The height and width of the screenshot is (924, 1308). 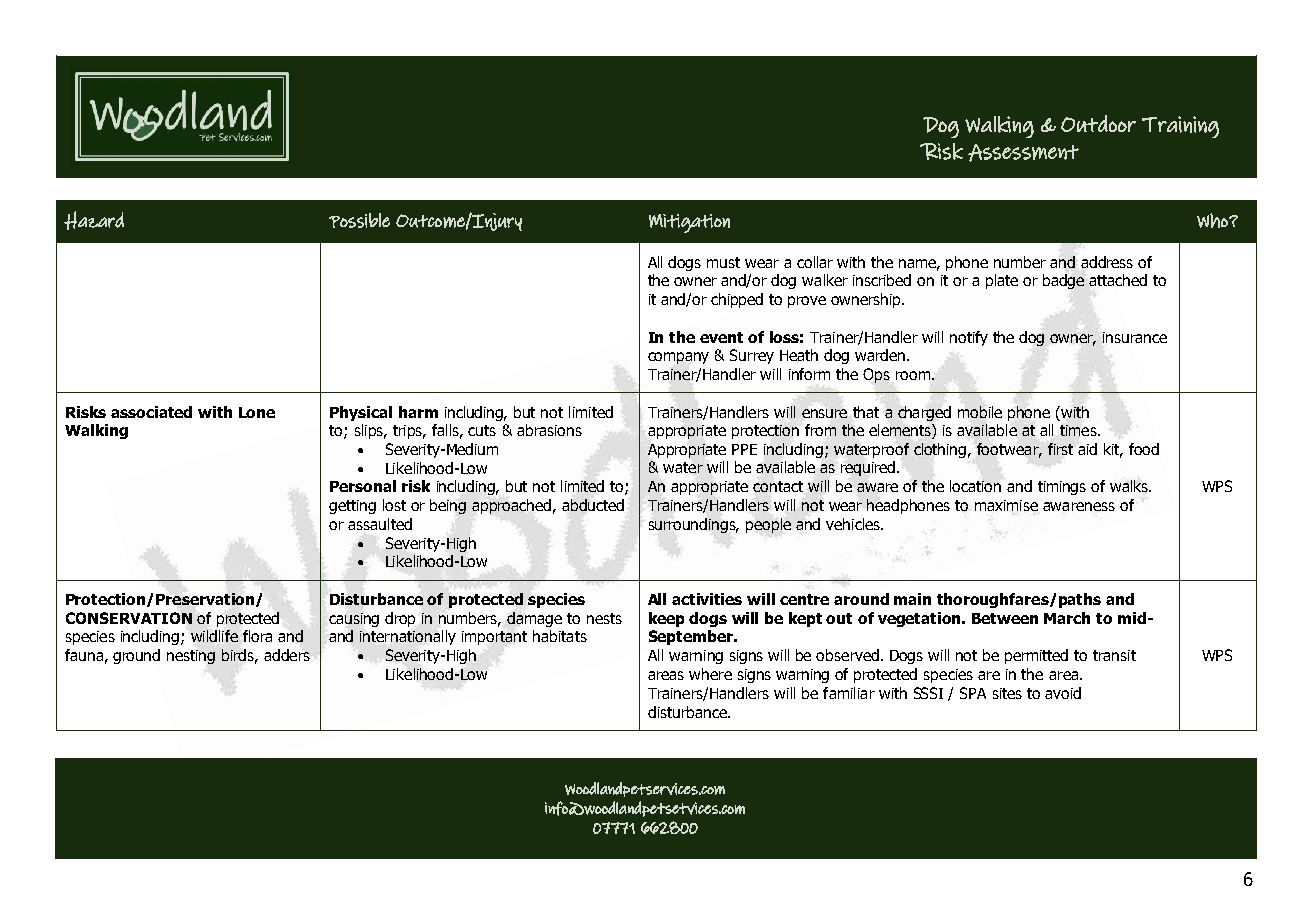 What do you see at coordinates (94, 220) in the screenshot?
I see `Hazard` at bounding box center [94, 220].
